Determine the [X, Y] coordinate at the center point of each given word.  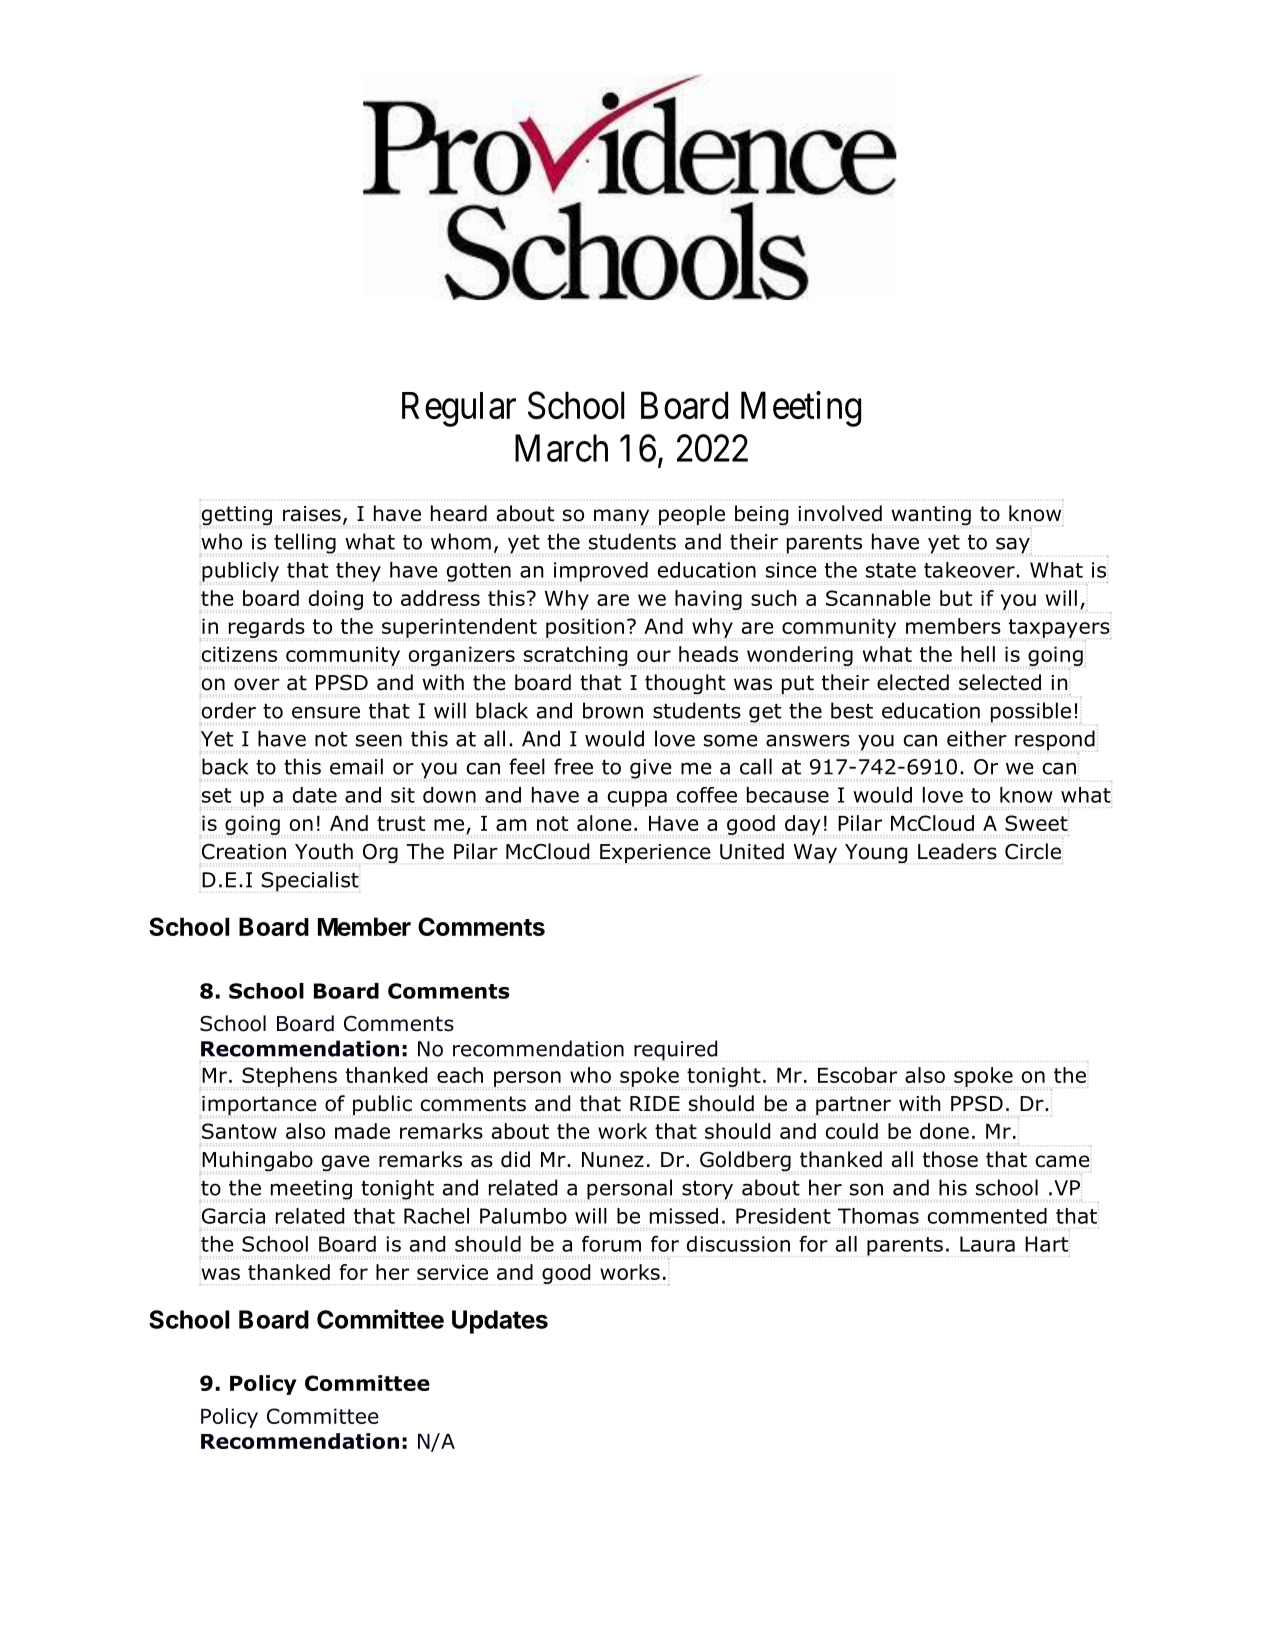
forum [611, 1244]
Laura [987, 1244]
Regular [459, 409]
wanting [931, 516]
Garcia [233, 1216]
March [561, 448]
